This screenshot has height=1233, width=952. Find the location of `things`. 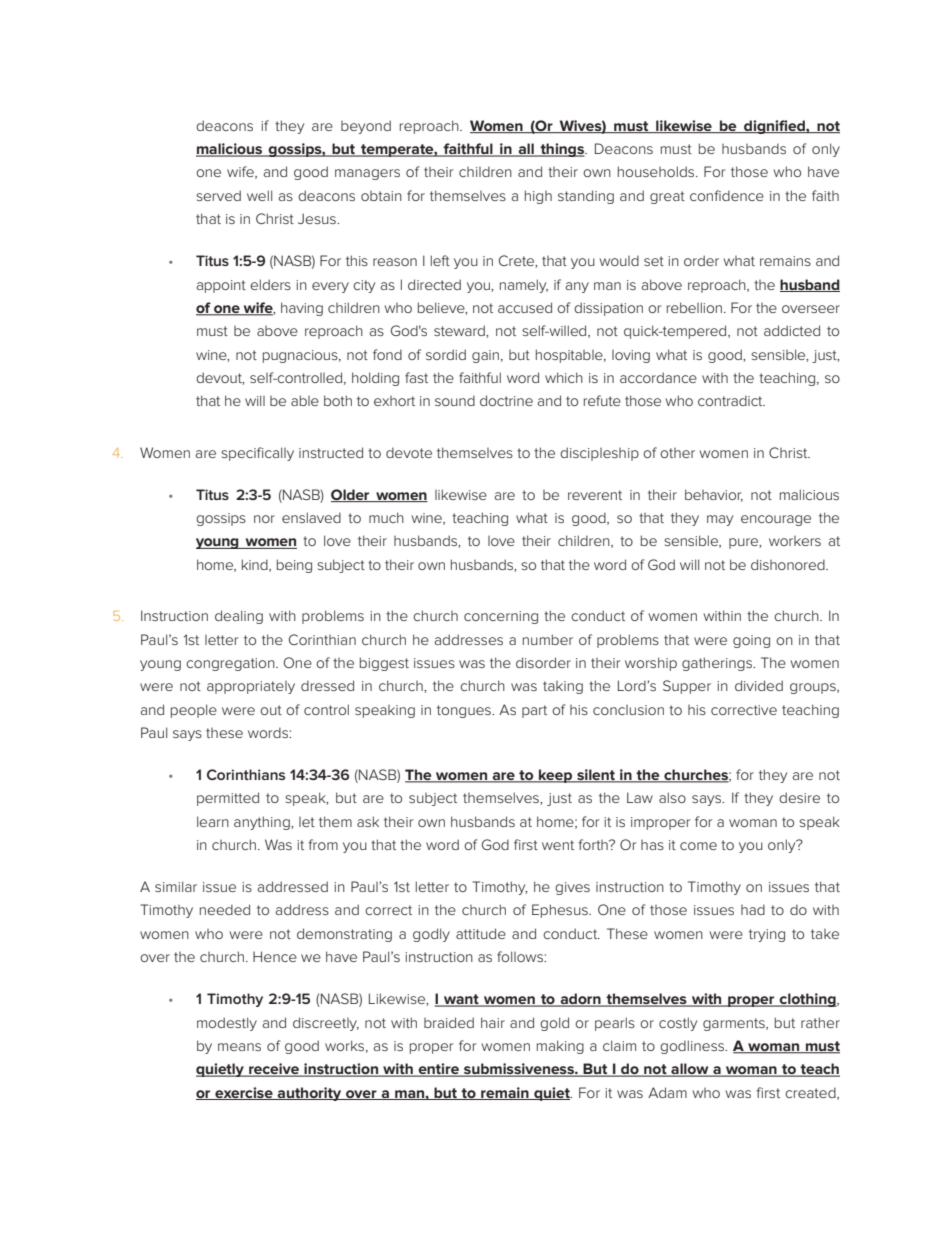

things is located at coordinates (562, 150).
